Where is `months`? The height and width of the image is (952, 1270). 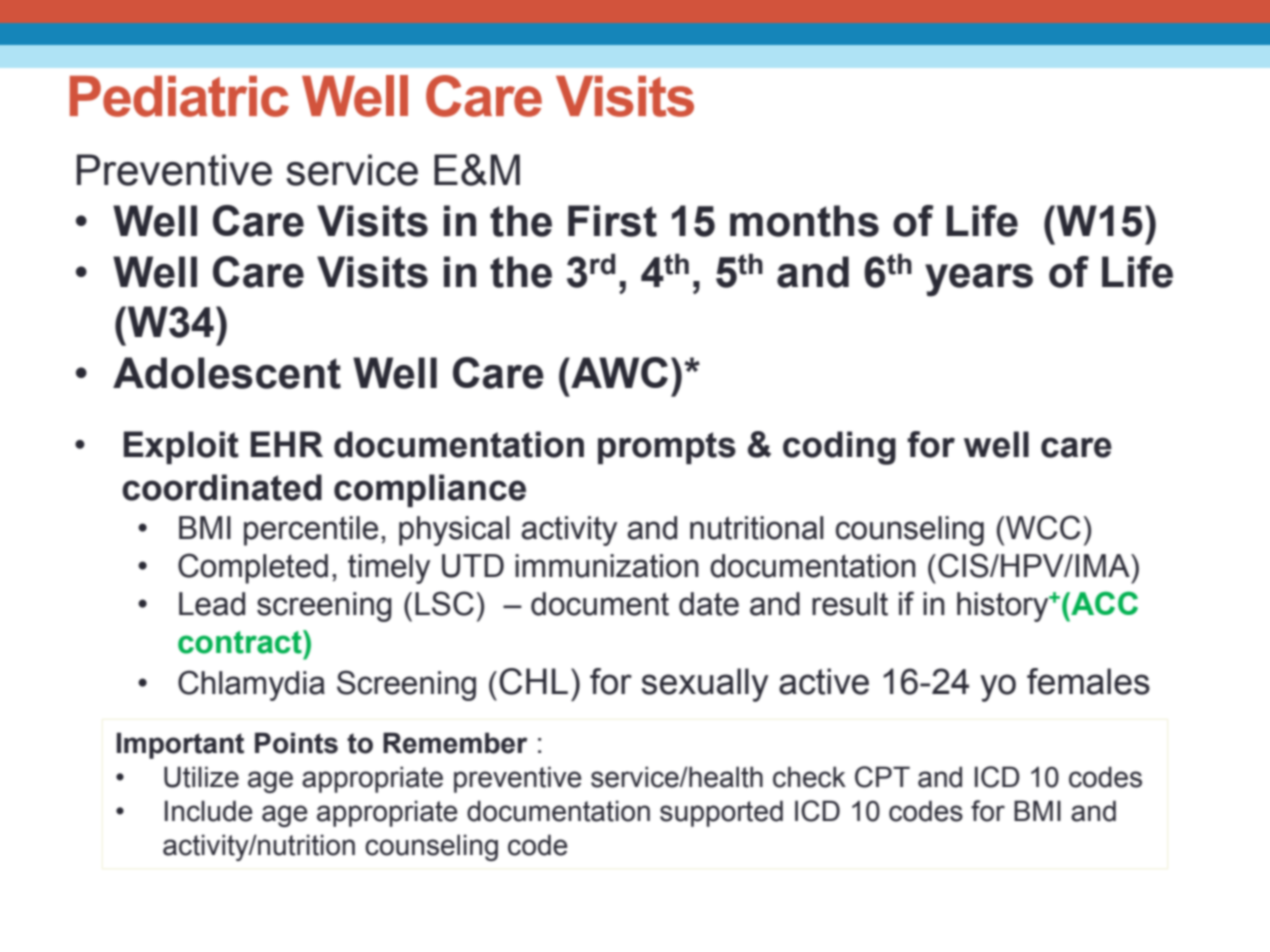 months is located at coordinates (804, 221).
